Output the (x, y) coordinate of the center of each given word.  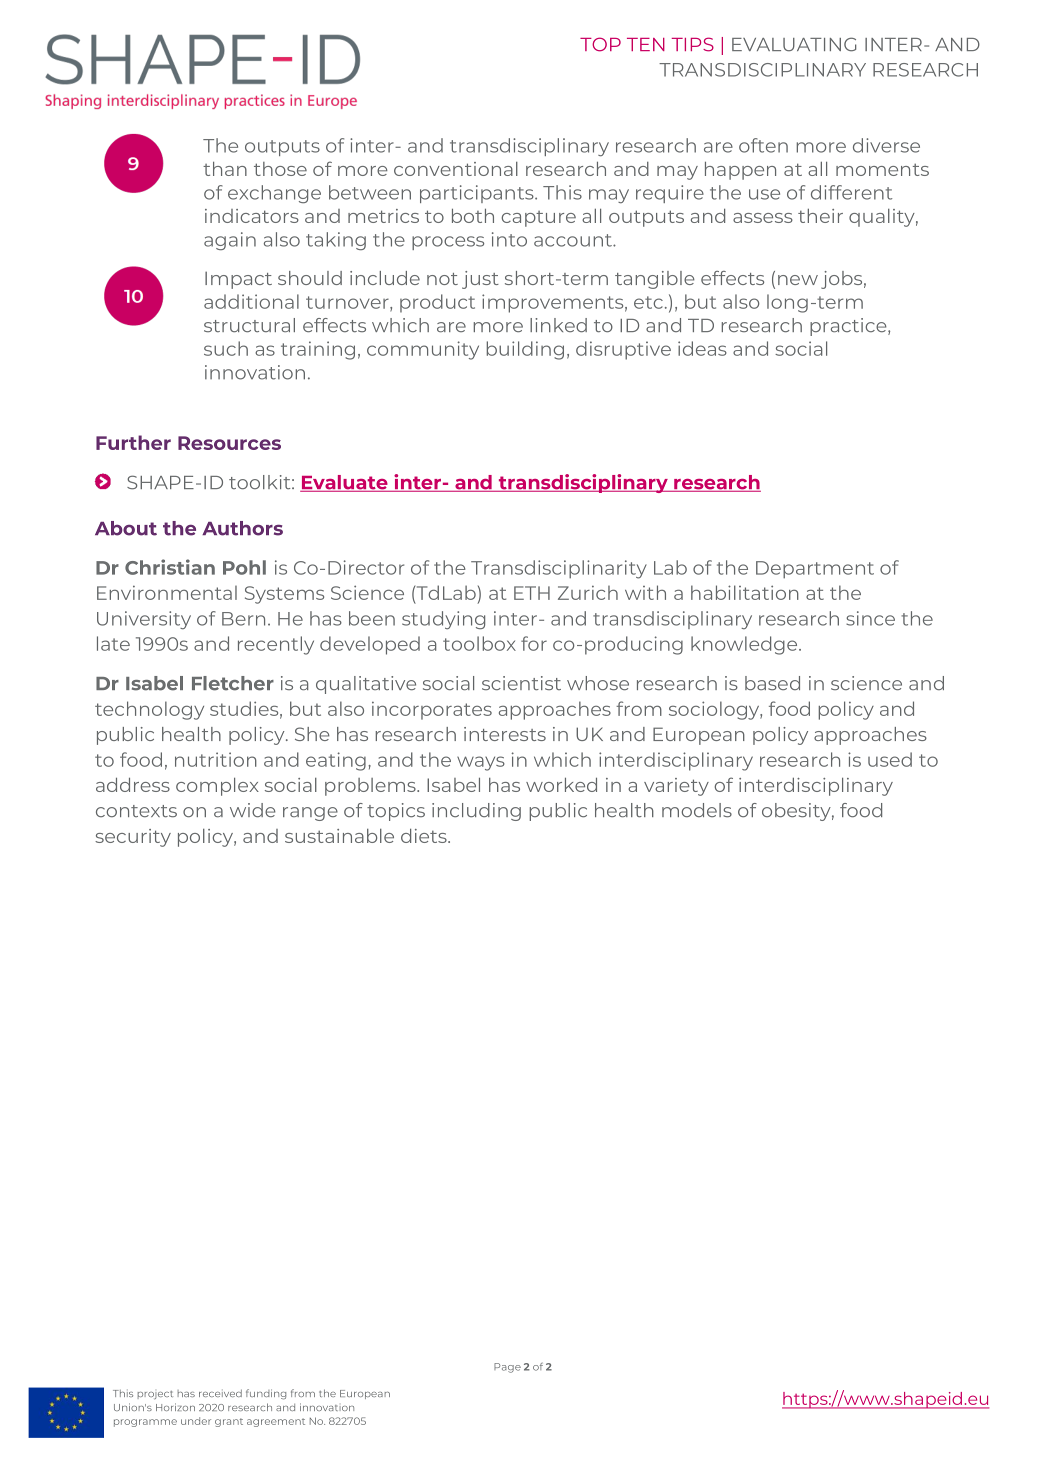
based (772, 683)
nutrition (216, 759)
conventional (456, 169)
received (220, 1393)
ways (481, 763)
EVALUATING (794, 44)
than (225, 169)
